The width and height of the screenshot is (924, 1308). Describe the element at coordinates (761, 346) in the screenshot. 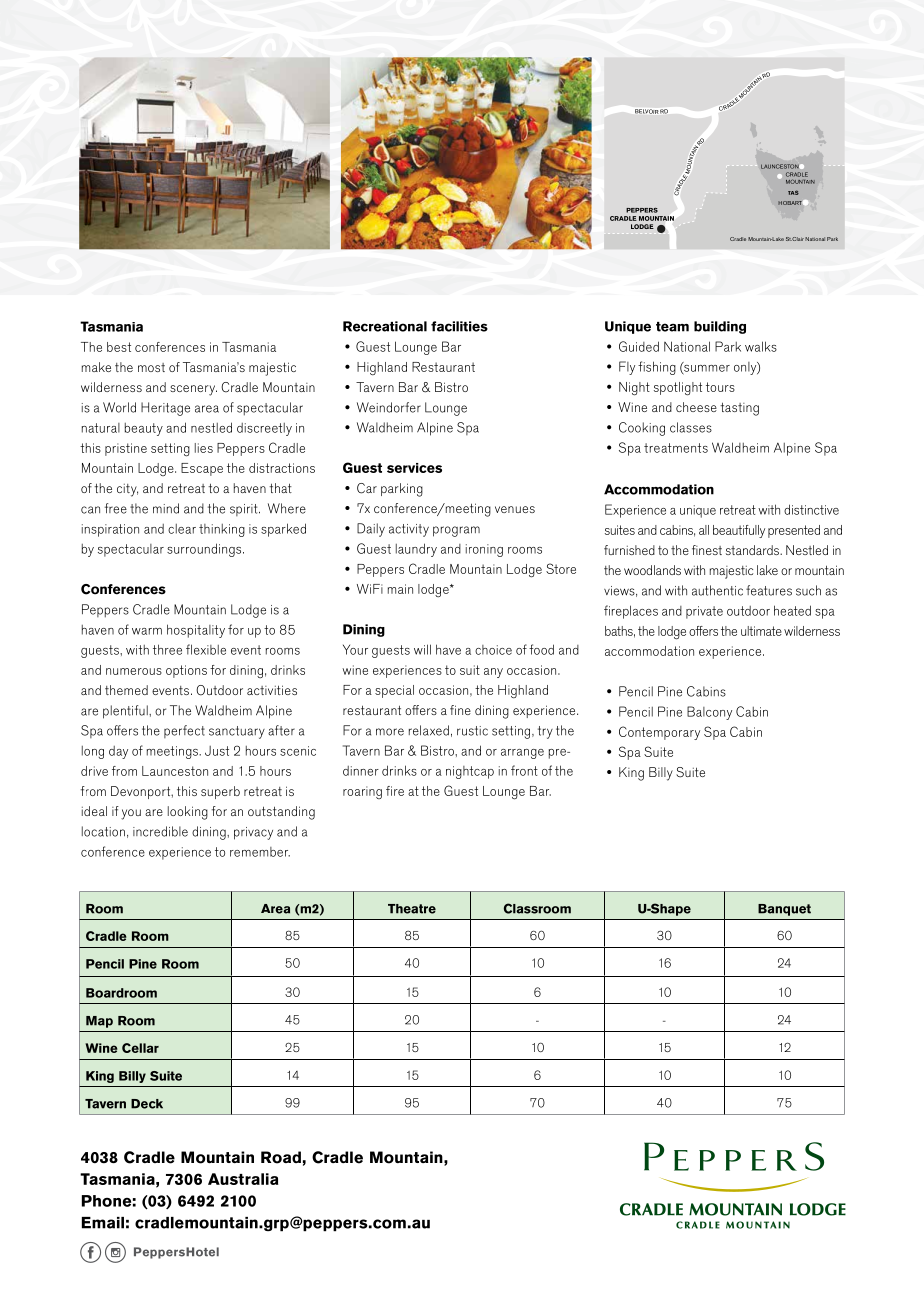

I see `walks` at that location.
